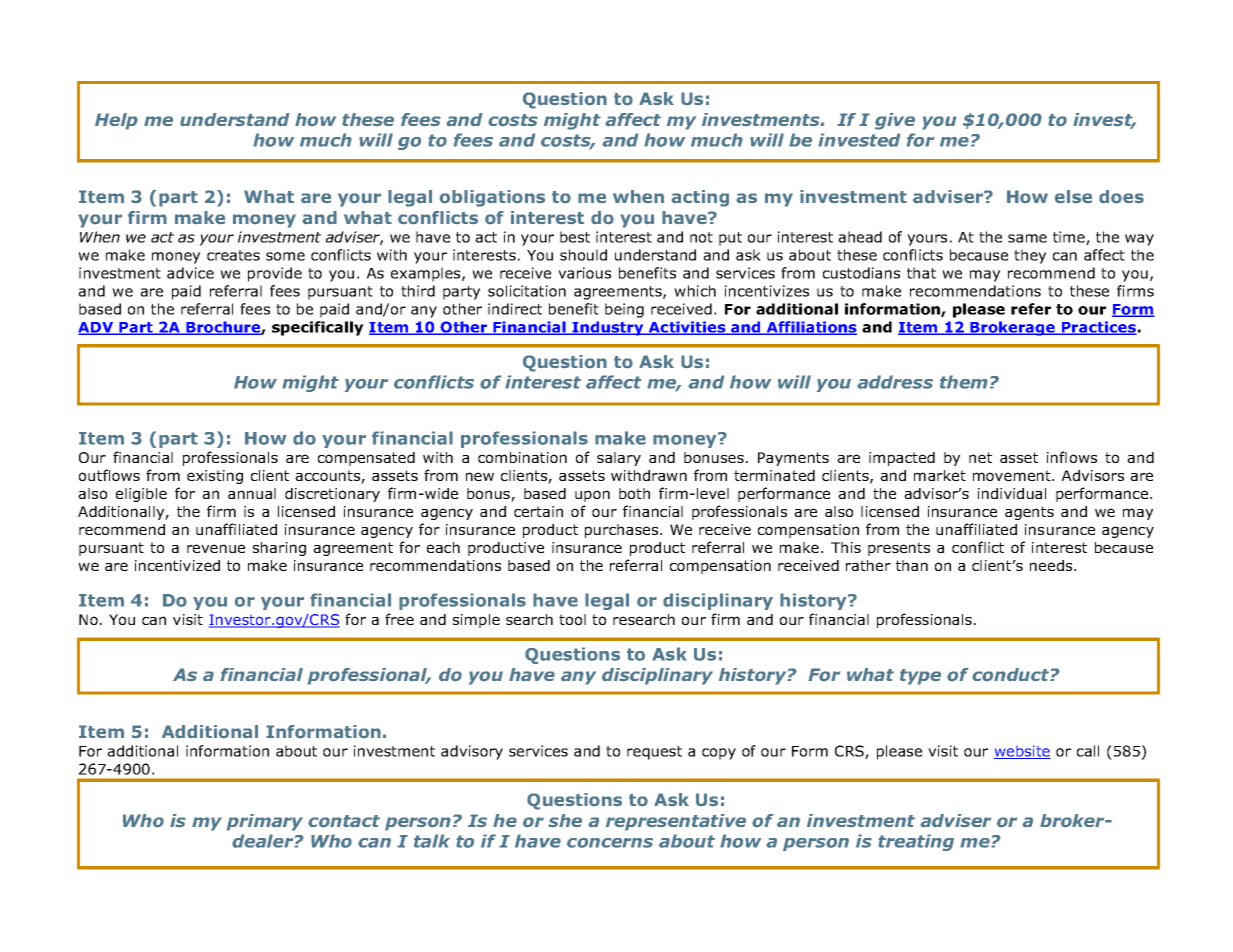 The image size is (1233, 952). I want to click on give, so click(895, 121).
